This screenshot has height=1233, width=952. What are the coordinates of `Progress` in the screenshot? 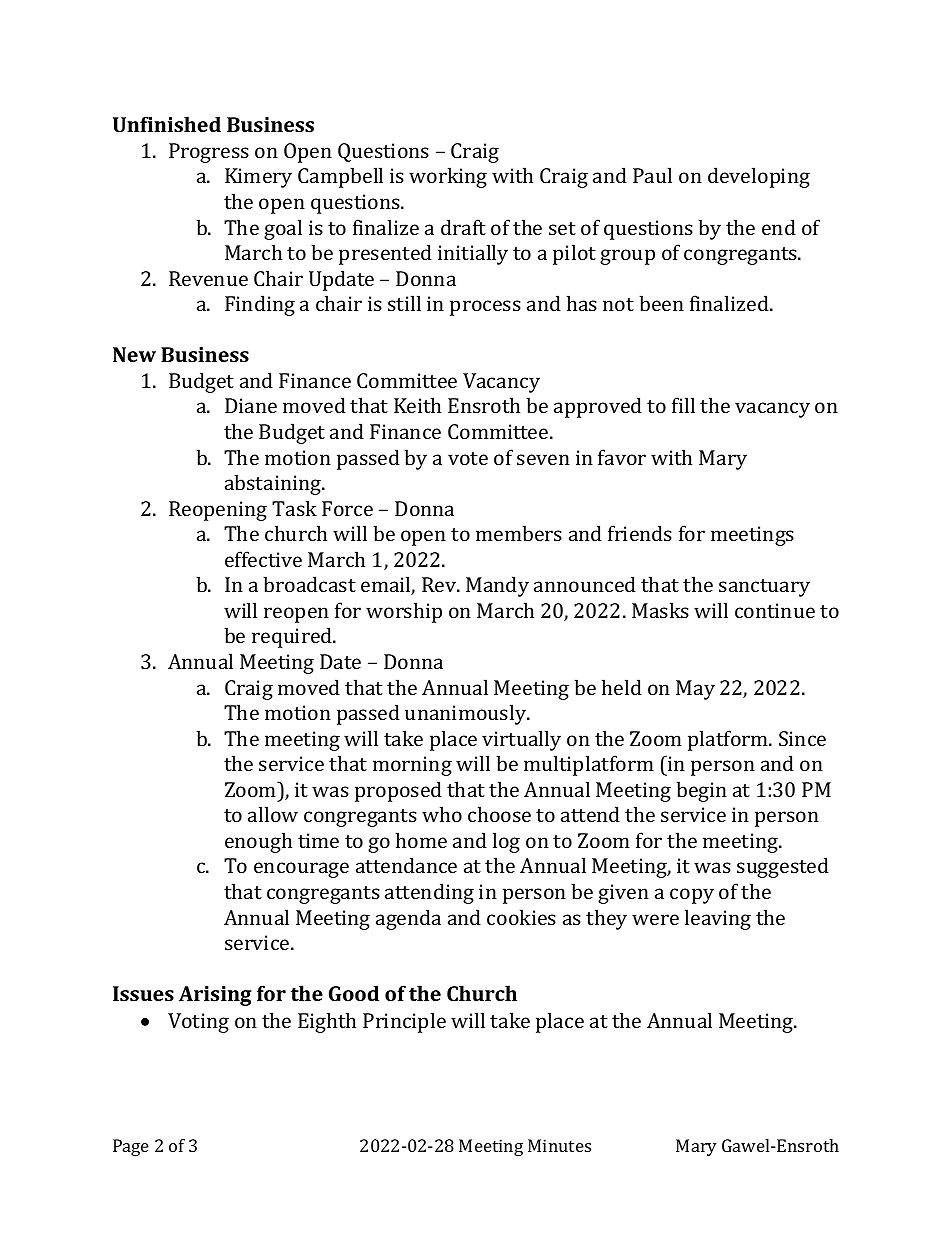 It's located at (209, 153).
